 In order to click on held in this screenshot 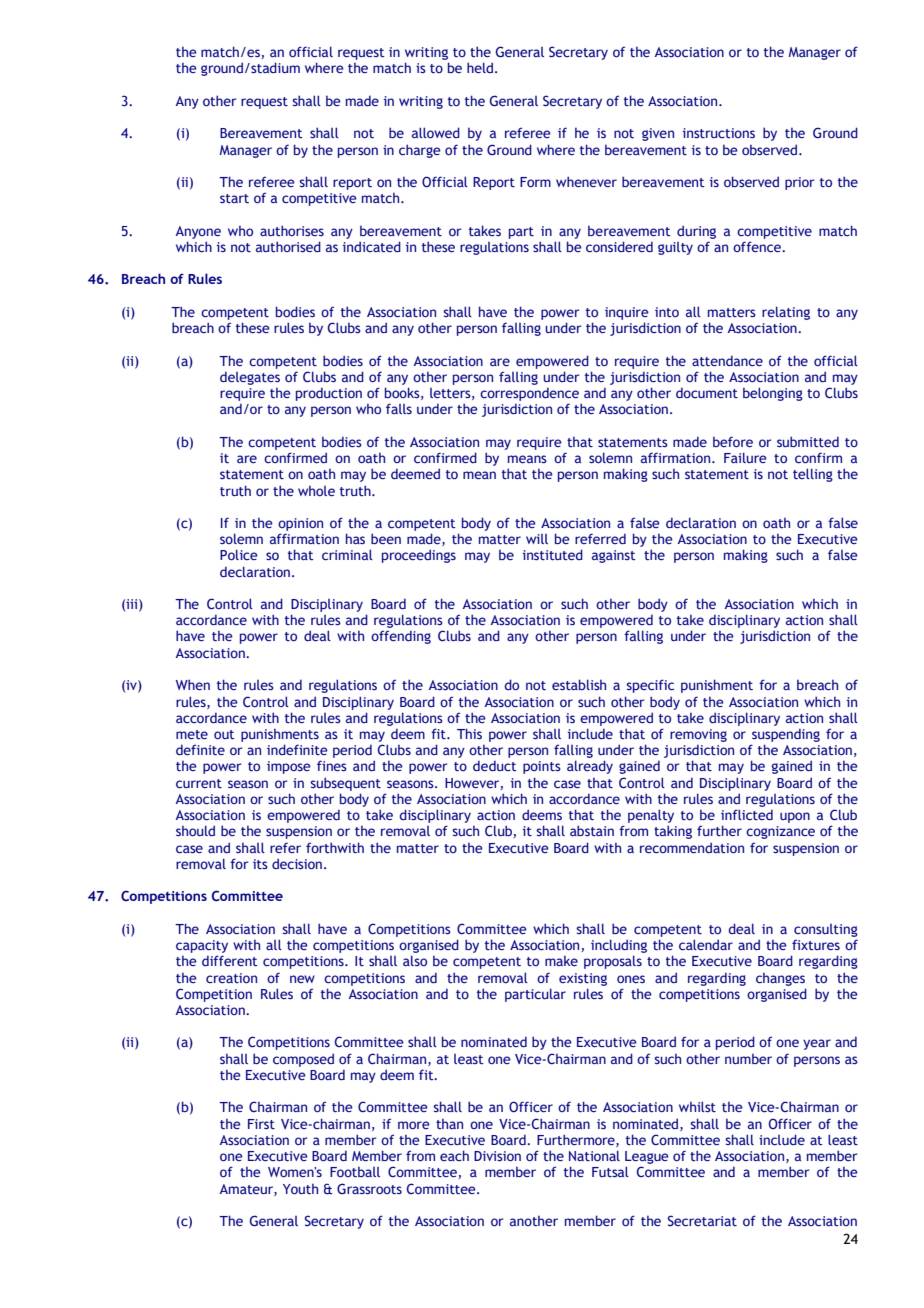, I will do `click(481, 67)`.
